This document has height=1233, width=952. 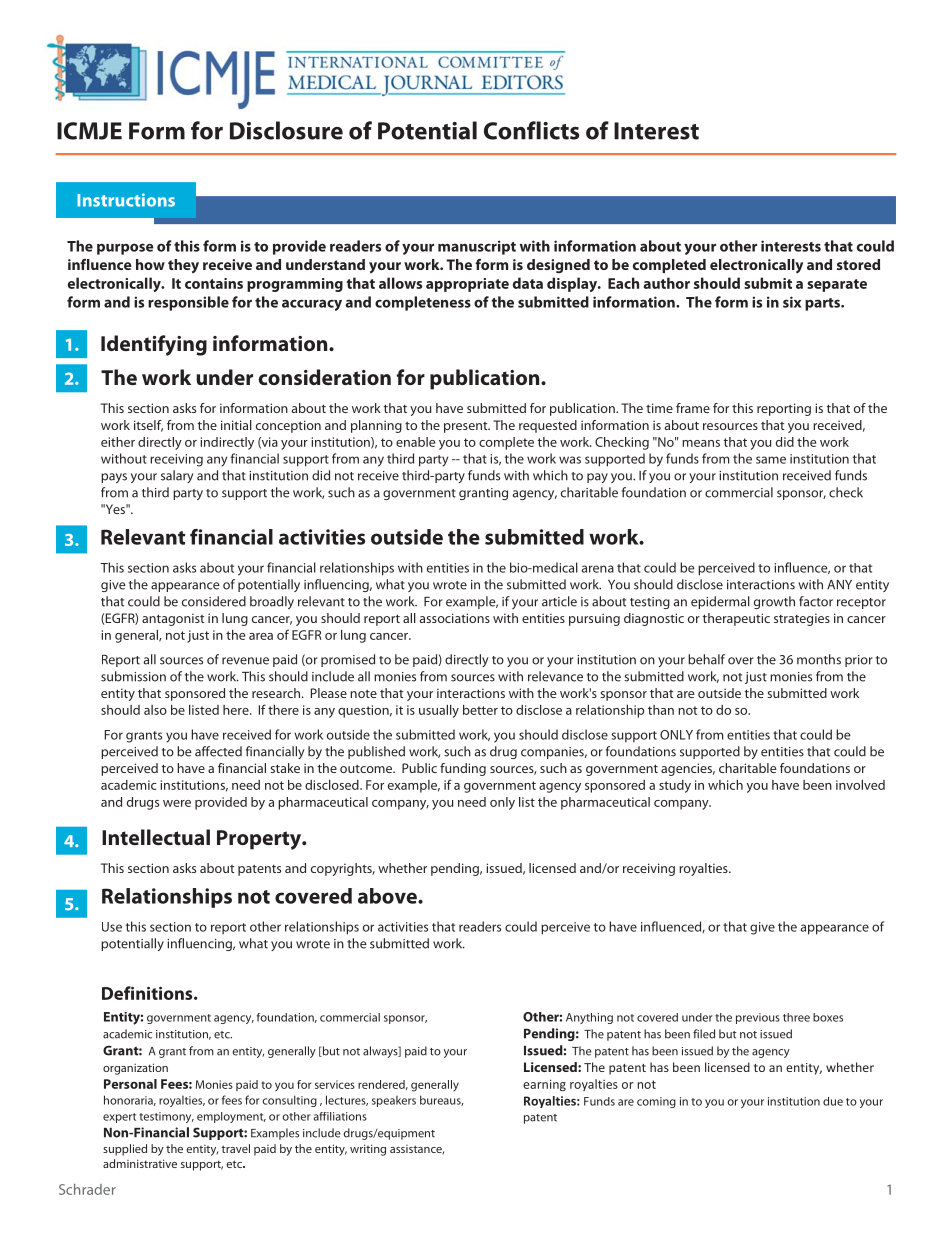 What do you see at coordinates (368, 1150) in the document?
I see `writing` at bounding box center [368, 1150].
